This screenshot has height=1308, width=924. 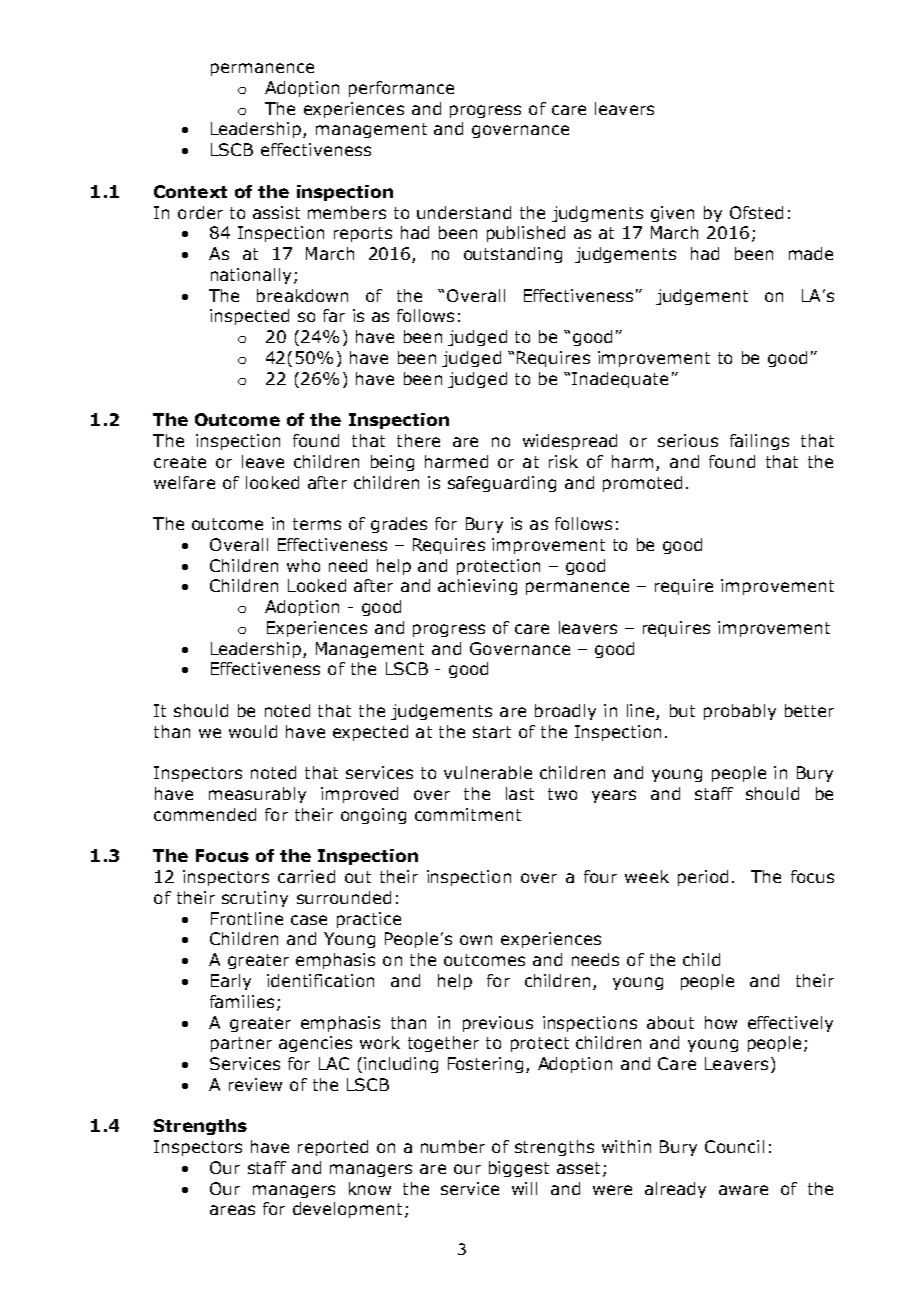 What do you see at coordinates (756, 212) in the screenshot?
I see `Ofsted` at bounding box center [756, 212].
